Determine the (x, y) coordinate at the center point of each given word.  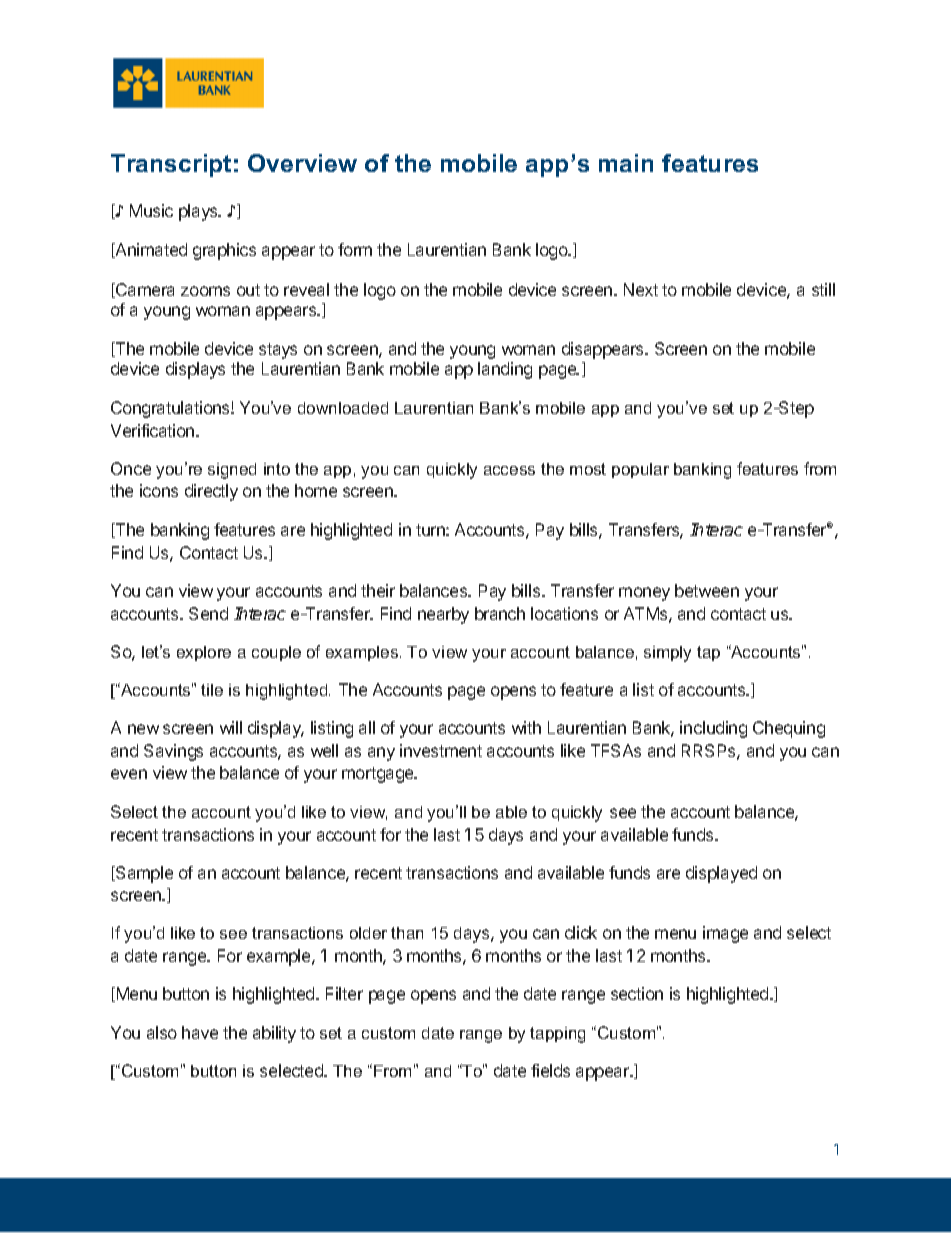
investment (441, 750)
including (713, 729)
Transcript (171, 165)
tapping (557, 1035)
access (509, 470)
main (626, 163)
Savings (173, 752)
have (200, 1032)
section (637, 993)
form (355, 249)
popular (640, 470)
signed (232, 471)
